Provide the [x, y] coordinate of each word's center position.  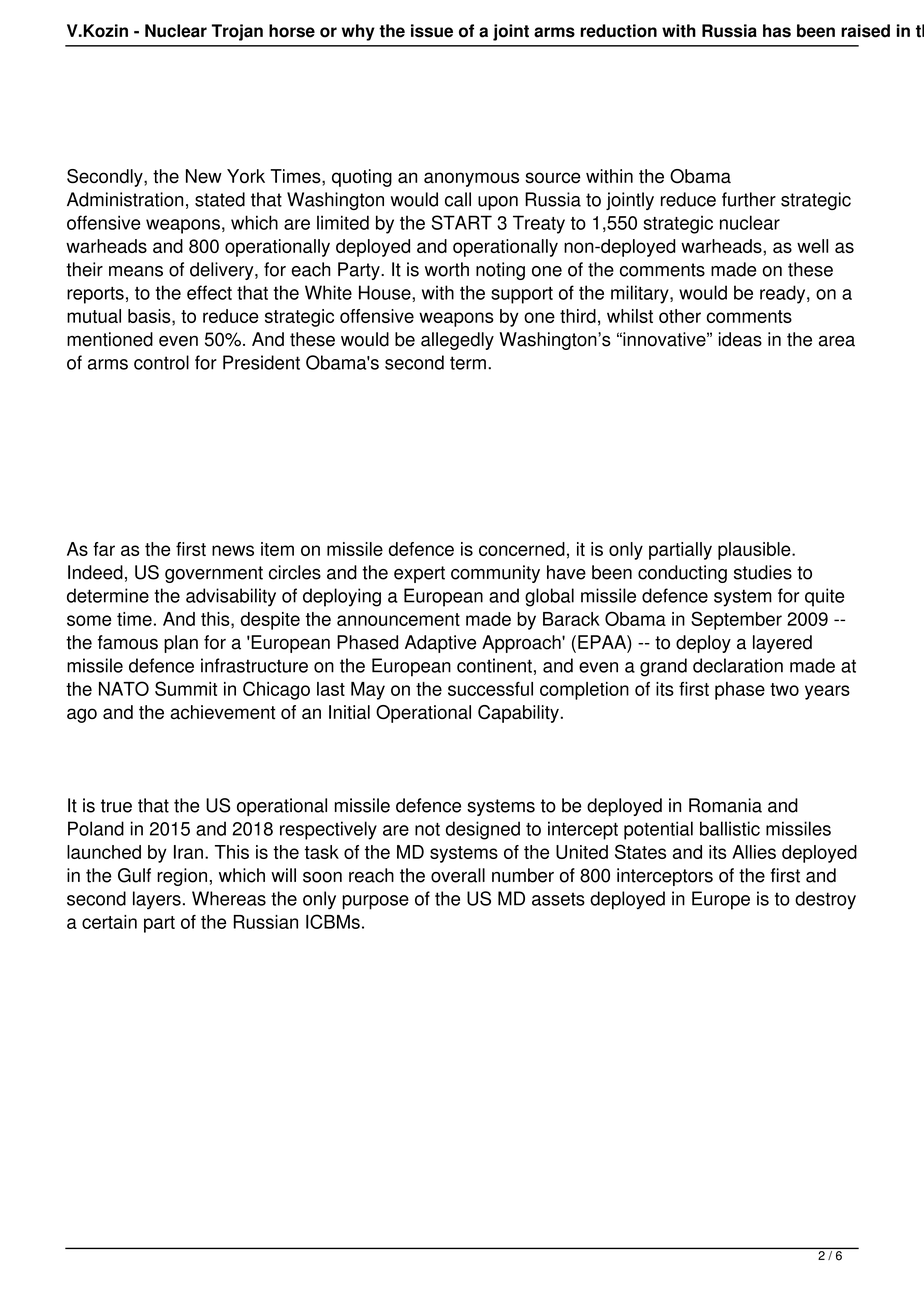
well [812, 246]
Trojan [237, 32]
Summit [186, 688]
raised [865, 31]
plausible [755, 551]
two [784, 689]
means [136, 271]
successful [490, 689]
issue [432, 31]
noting [500, 271]
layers [157, 900]
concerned [522, 549]
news [233, 550]
